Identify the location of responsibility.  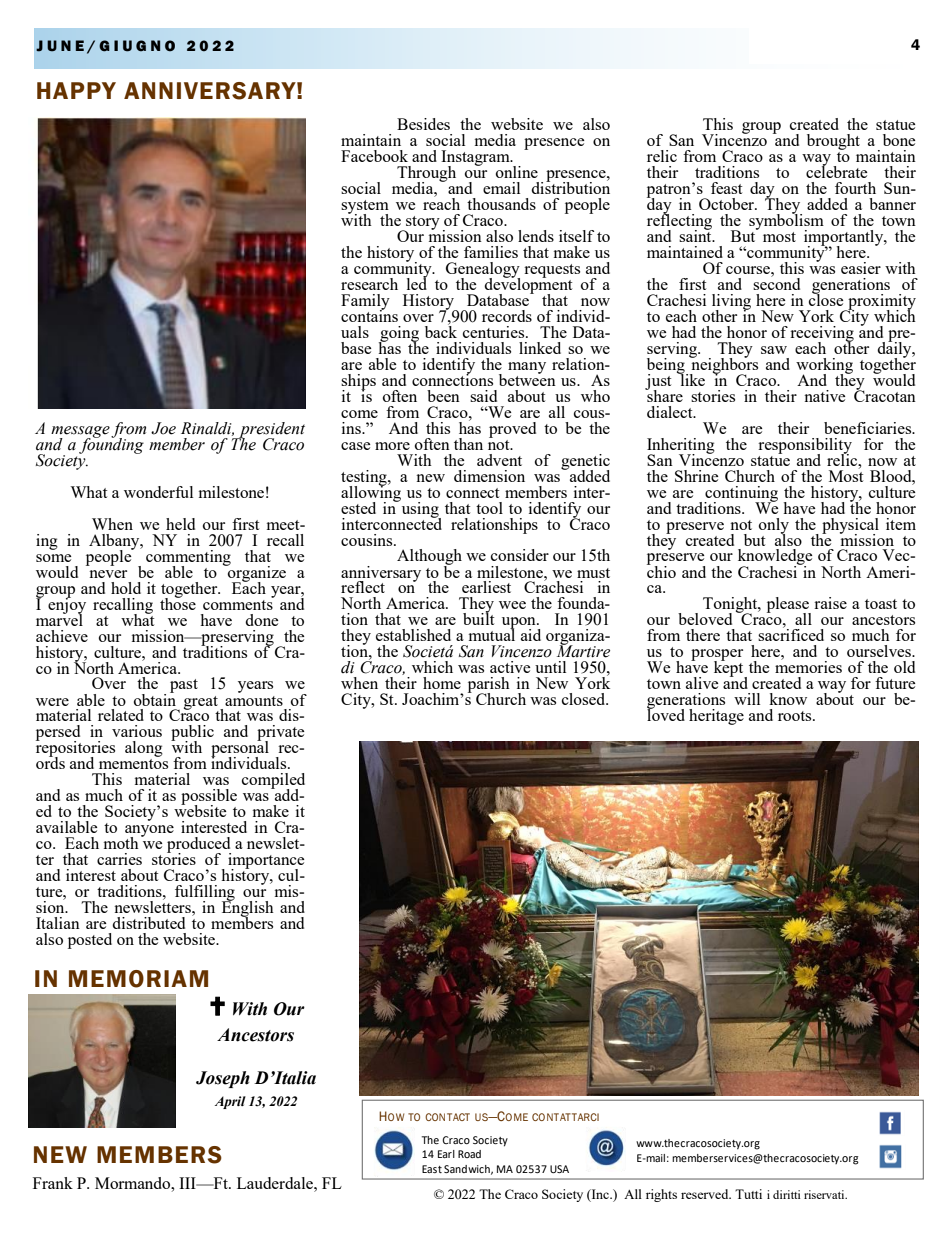
(805, 447).
